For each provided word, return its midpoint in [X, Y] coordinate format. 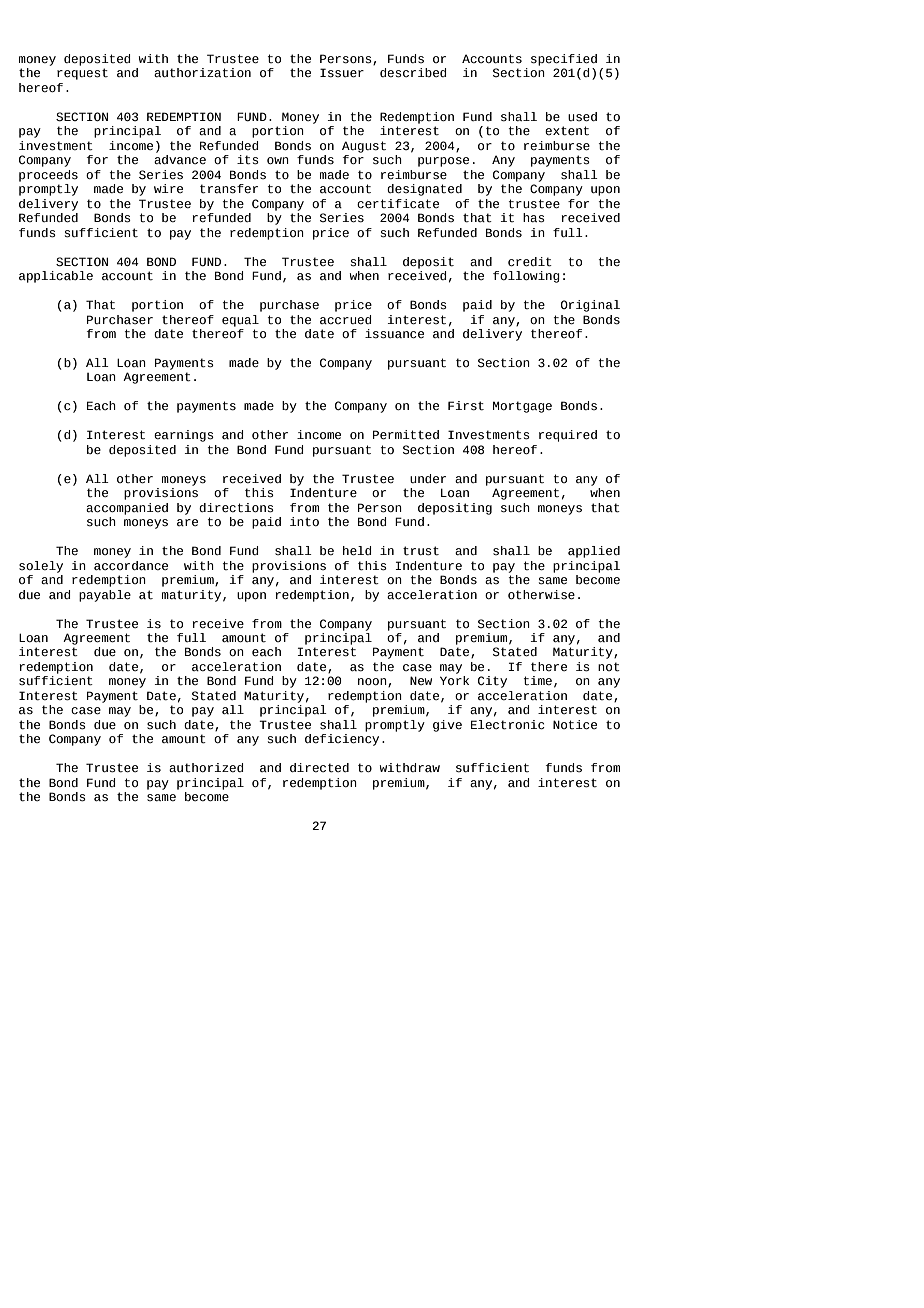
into [304, 522]
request [82, 74]
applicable [56, 277]
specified [564, 60]
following [526, 277]
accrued [345, 319]
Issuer [342, 73]
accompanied [127, 509]
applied [594, 552]
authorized [206, 768]
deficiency [342, 740]
